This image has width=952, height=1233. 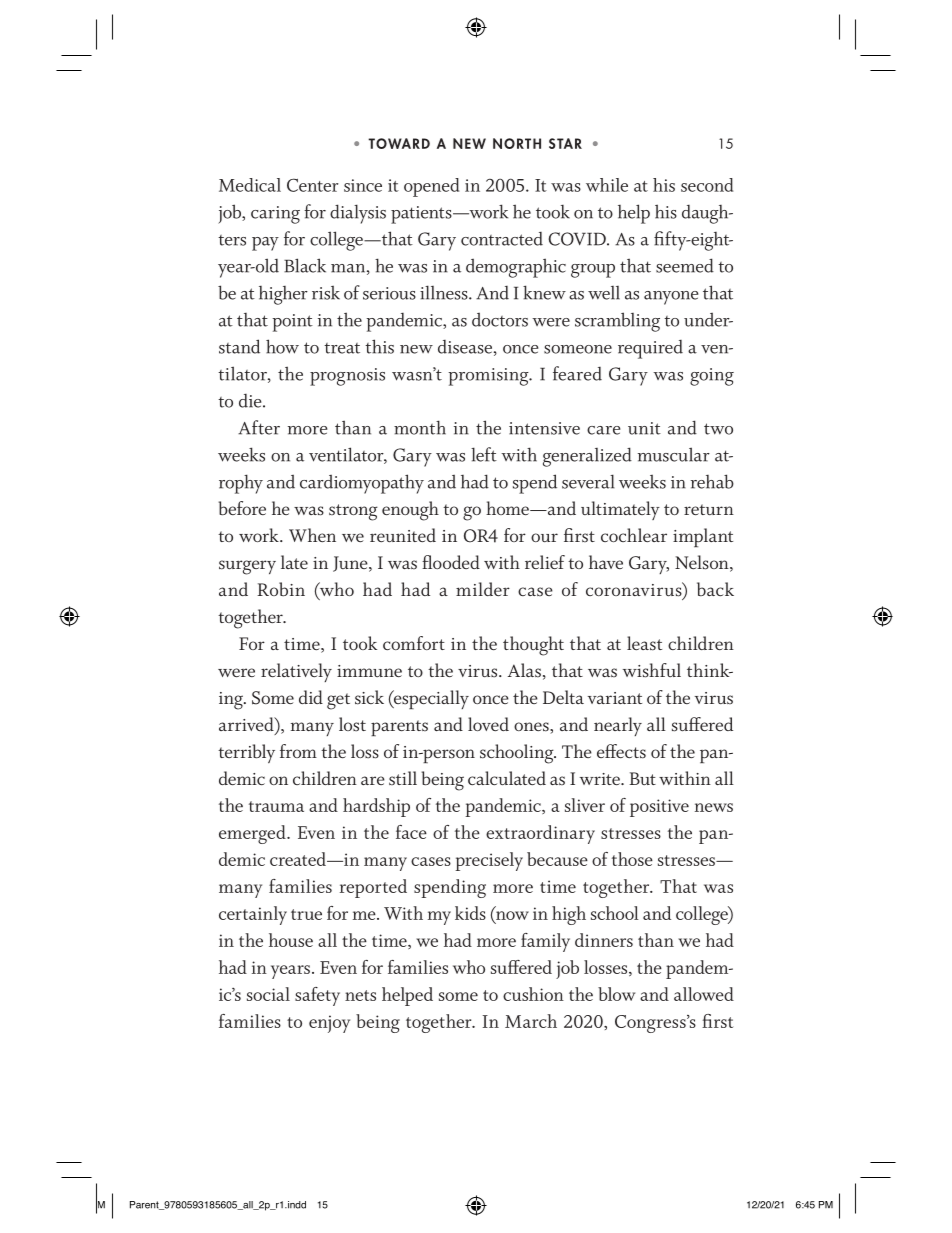 What do you see at coordinates (707, 185) in the image?
I see `second` at bounding box center [707, 185].
